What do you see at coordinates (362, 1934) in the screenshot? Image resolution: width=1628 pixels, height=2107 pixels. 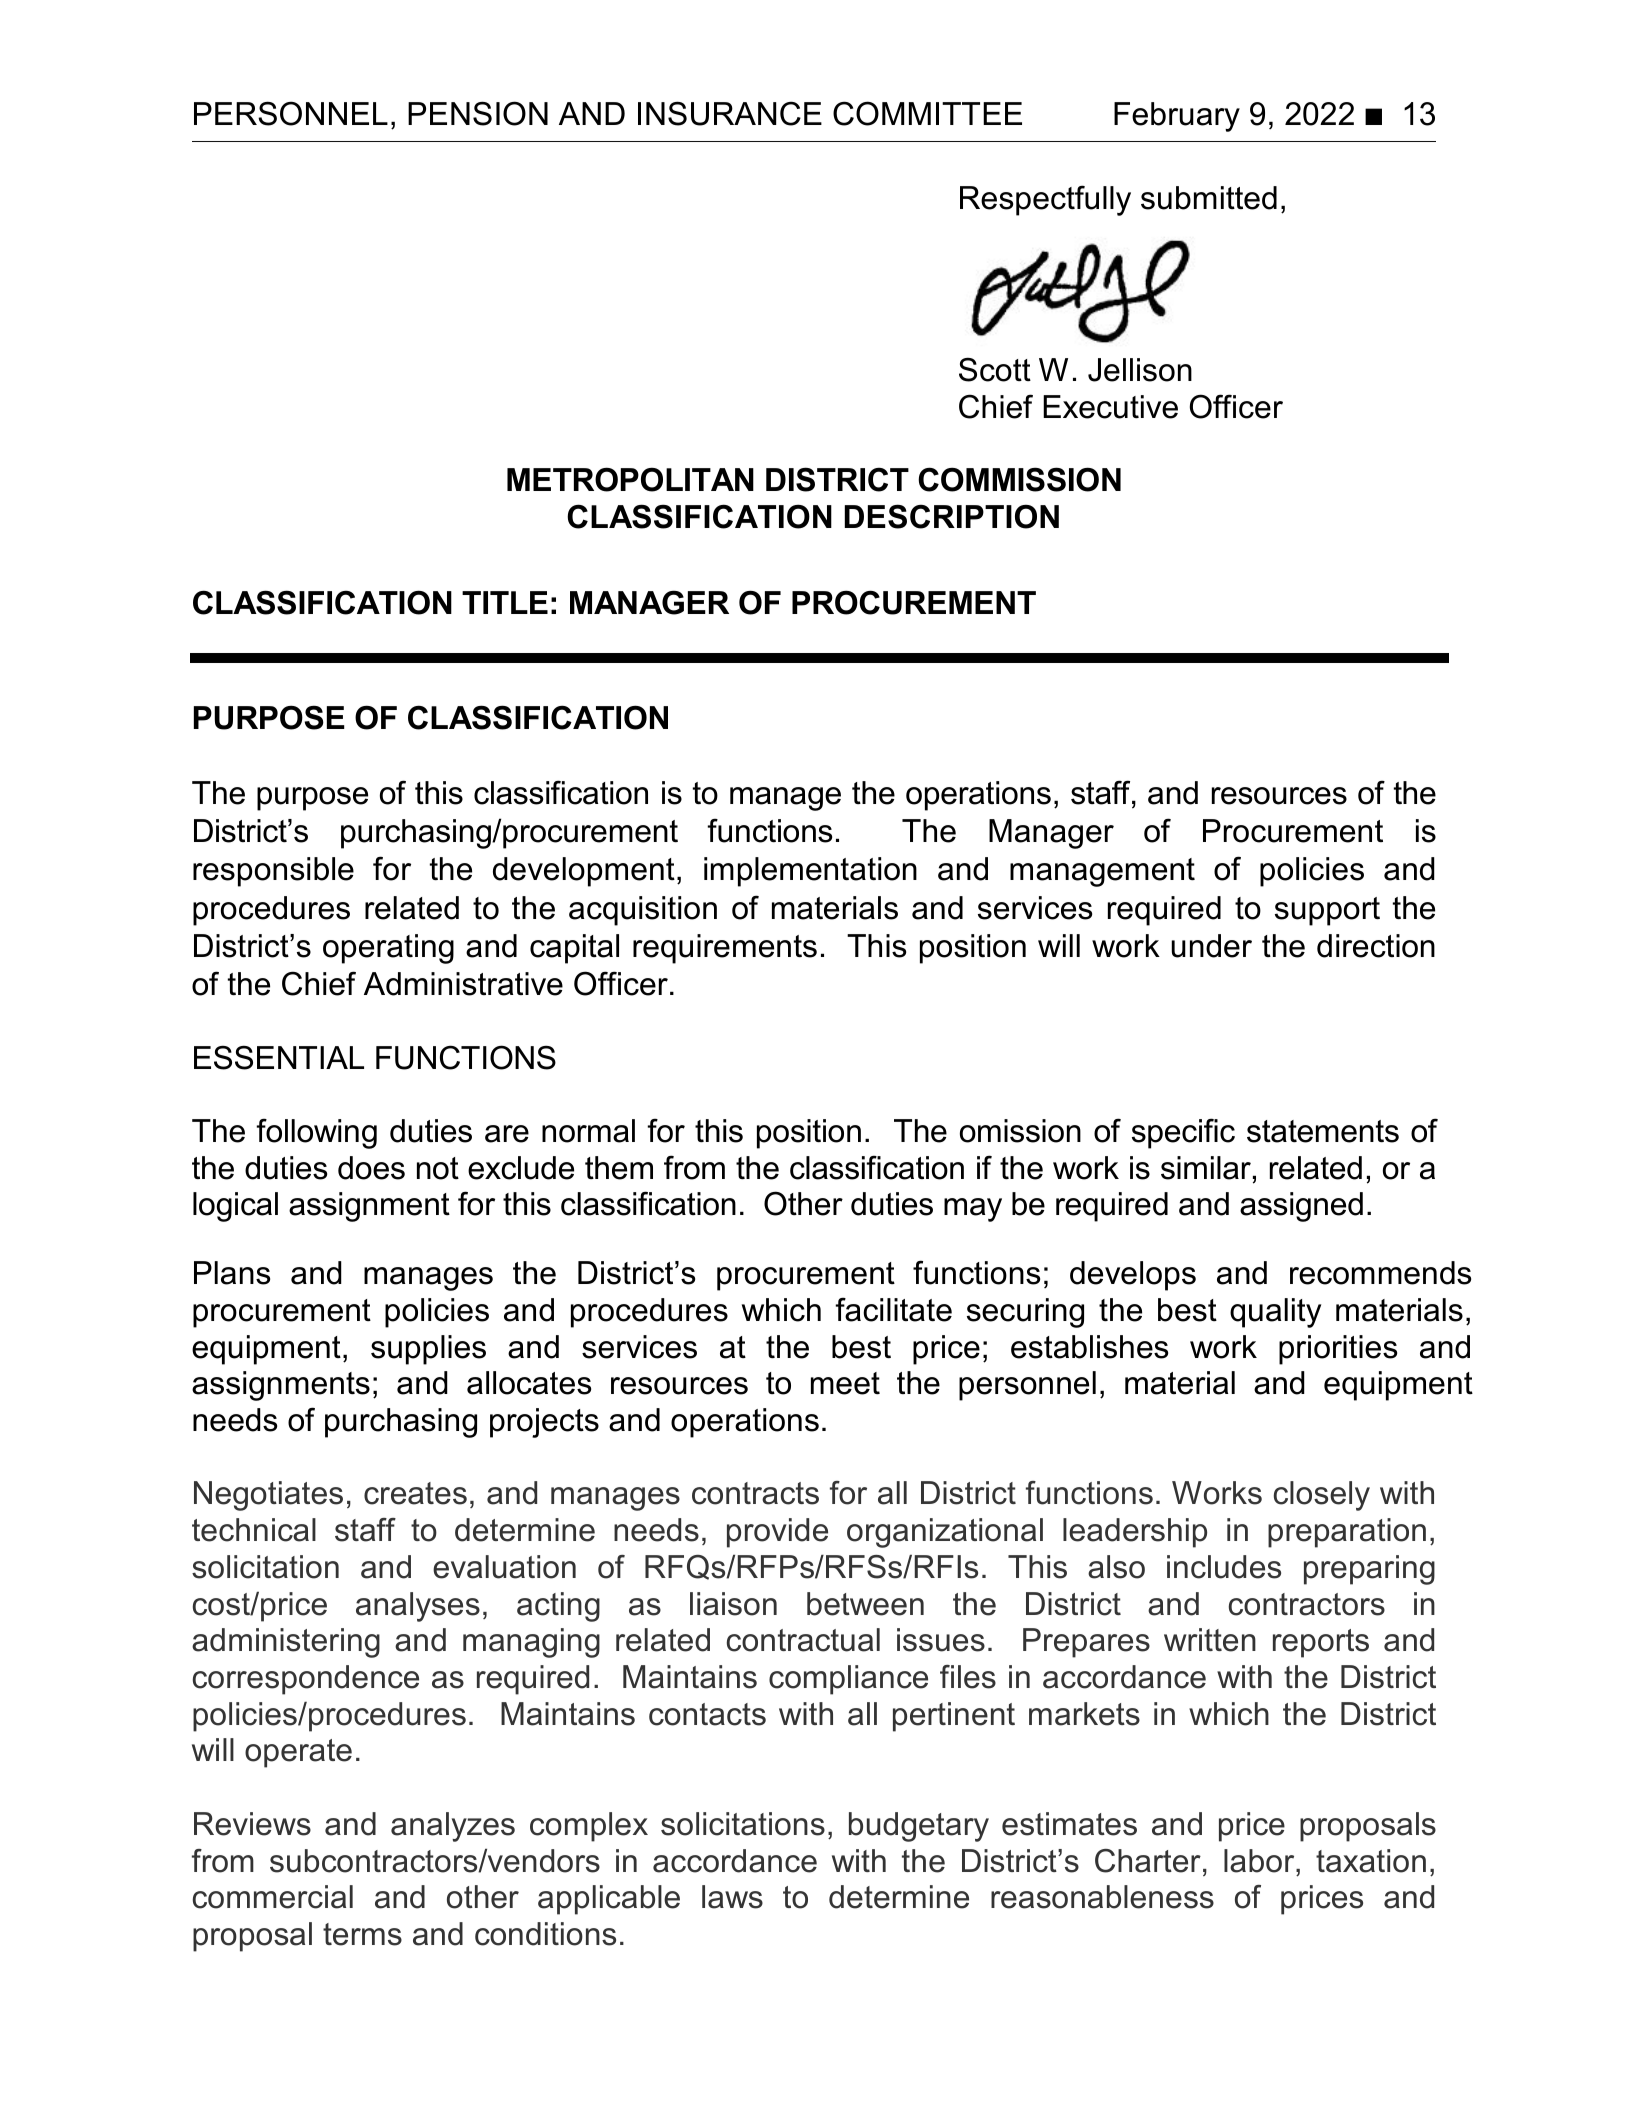 I see `terms` at bounding box center [362, 1934].
